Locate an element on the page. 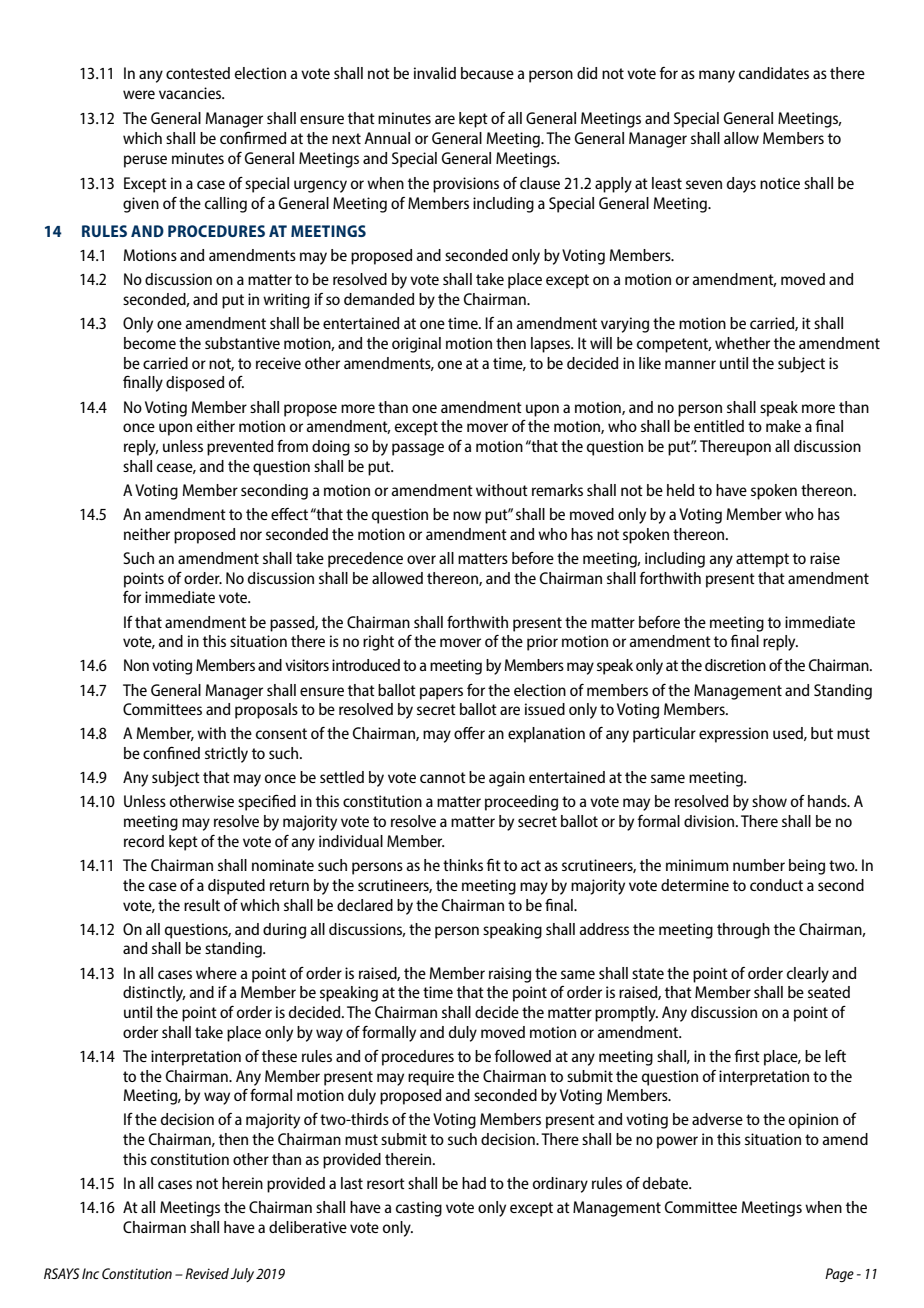  vacancies is located at coordinates (191, 93).
